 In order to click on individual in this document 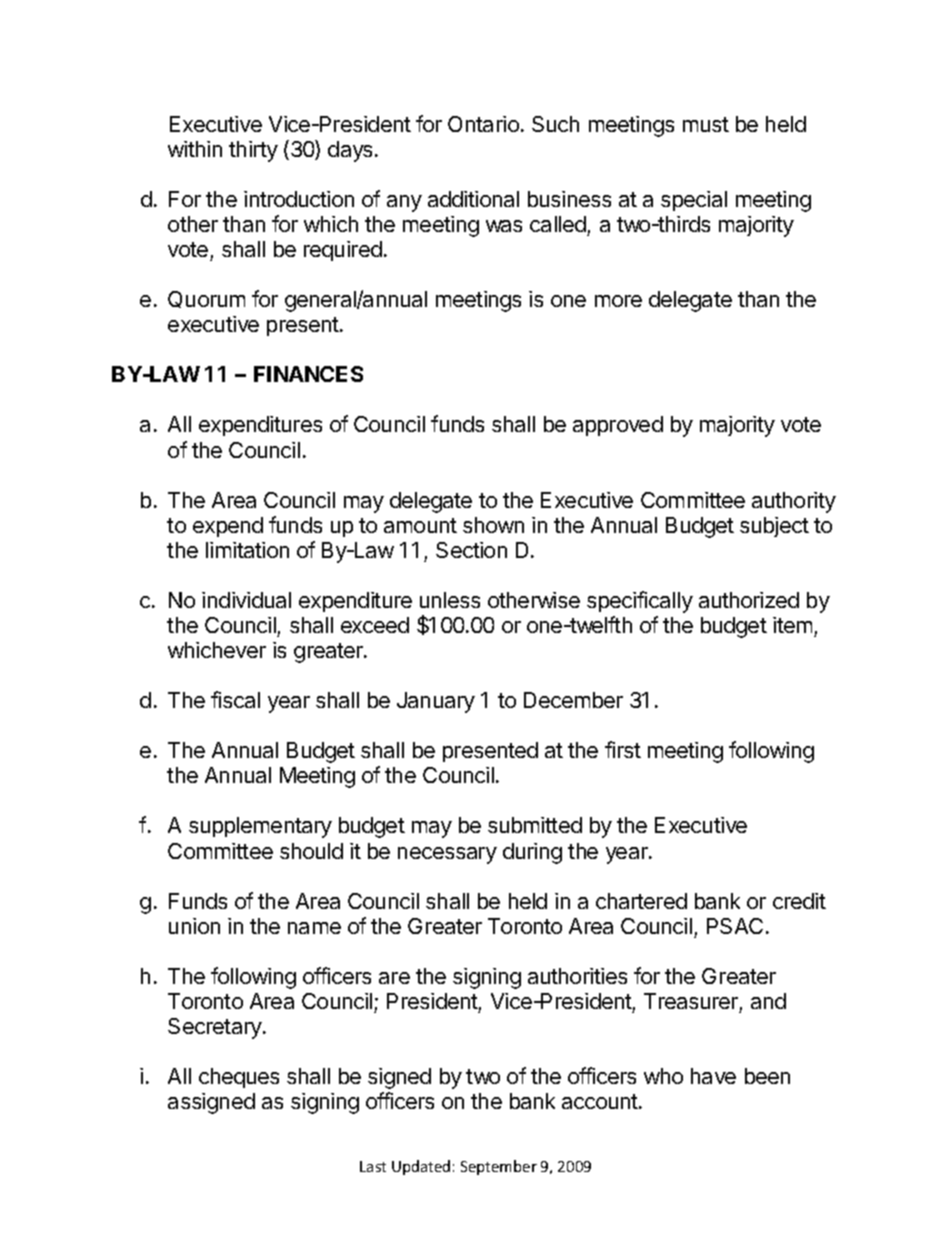, I will do `click(246, 600)`.
